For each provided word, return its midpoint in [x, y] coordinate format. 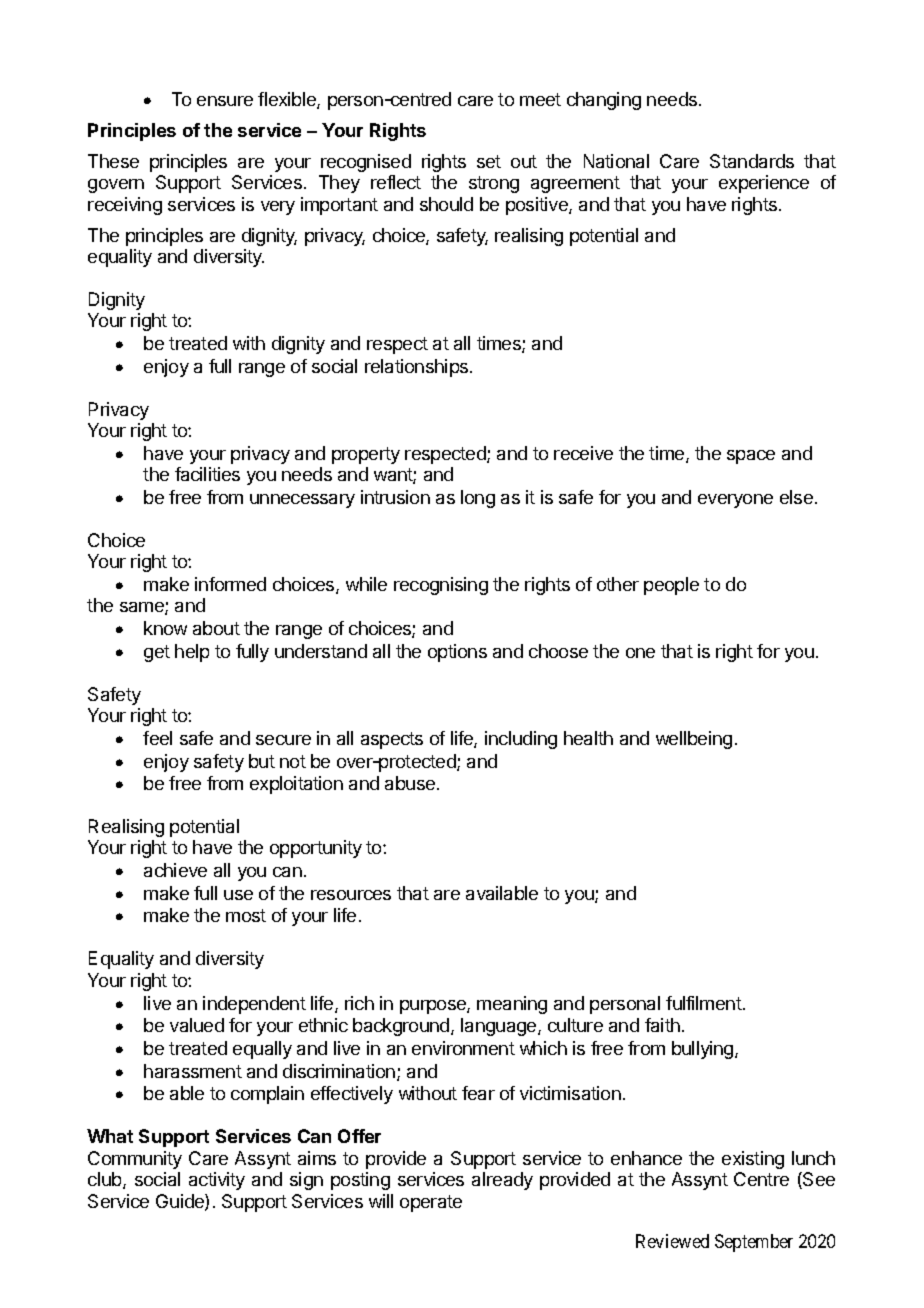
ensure [225, 101]
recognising [441, 586]
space [751, 457]
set [489, 161]
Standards [752, 161]
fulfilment [704, 1003]
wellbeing [694, 740]
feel [157, 738]
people [671, 586]
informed [230, 584]
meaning [512, 1005]
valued [197, 1025]
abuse [410, 783]
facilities [207, 474]
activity [217, 1181]
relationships [418, 368]
